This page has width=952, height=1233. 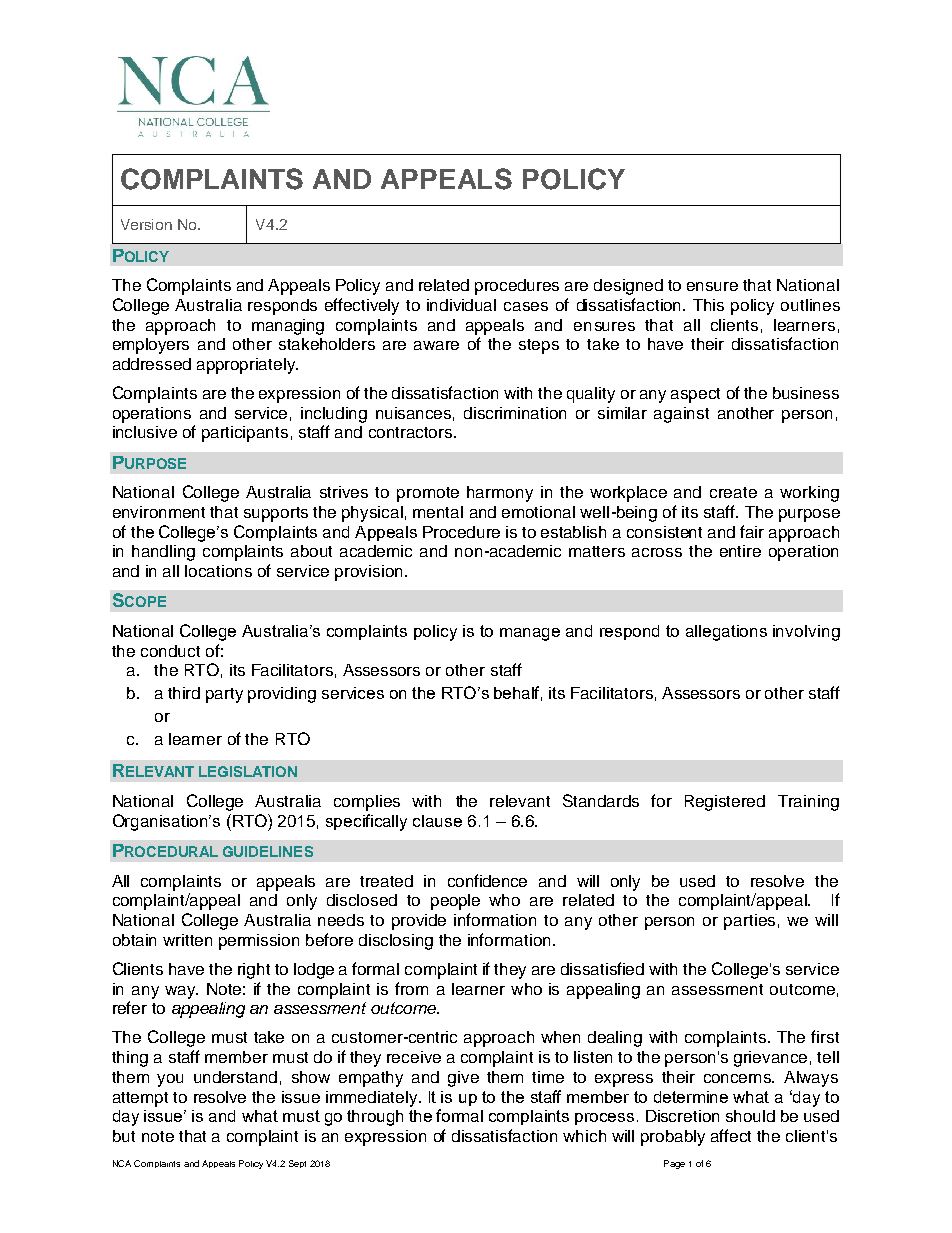 I want to click on This, so click(x=708, y=305).
